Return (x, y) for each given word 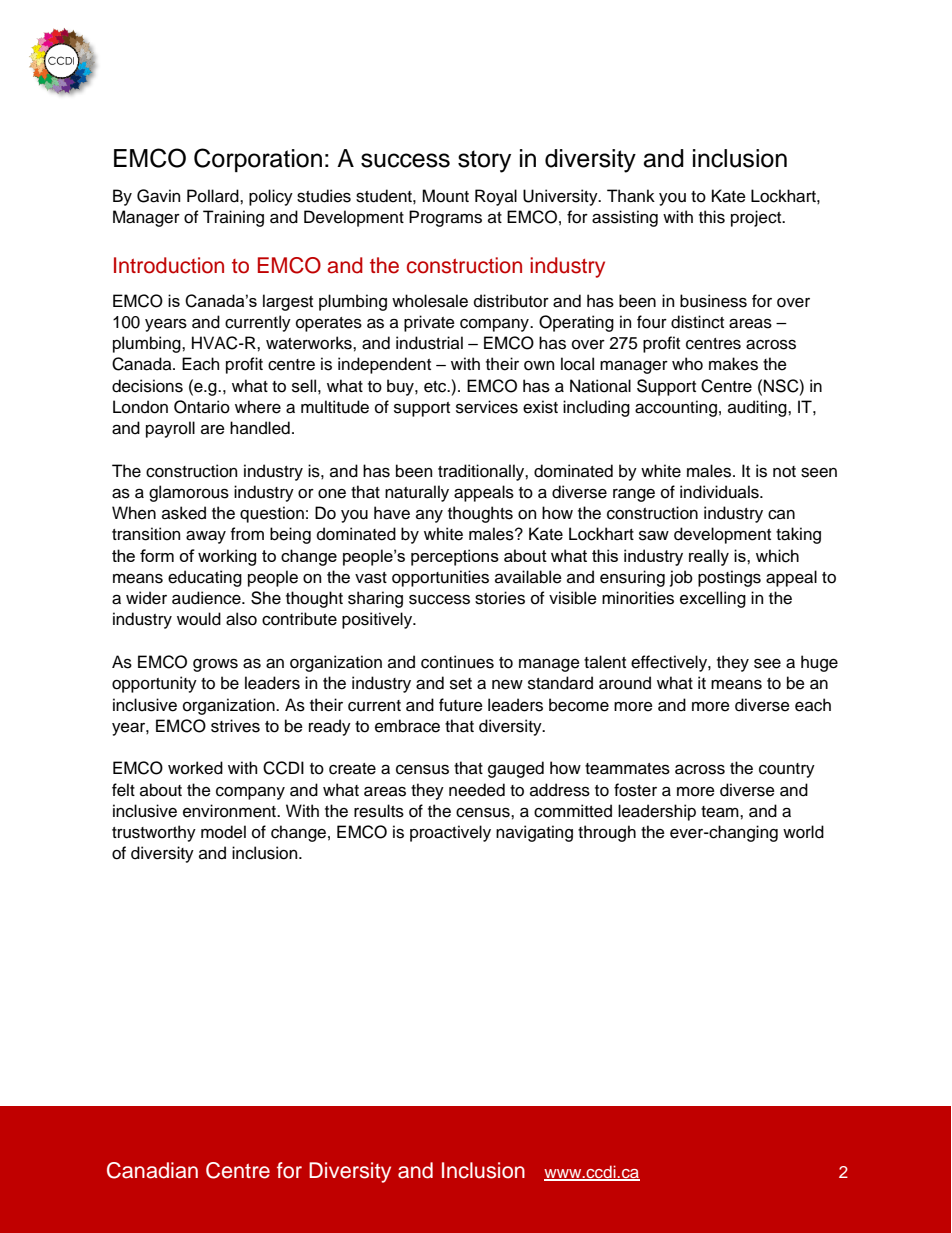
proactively (450, 833)
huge (819, 663)
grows (215, 665)
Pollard (214, 196)
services (487, 407)
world (803, 832)
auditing (758, 408)
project (757, 218)
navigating (534, 833)
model (223, 832)
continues (457, 662)
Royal (496, 197)
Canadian (152, 1170)
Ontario (202, 407)
